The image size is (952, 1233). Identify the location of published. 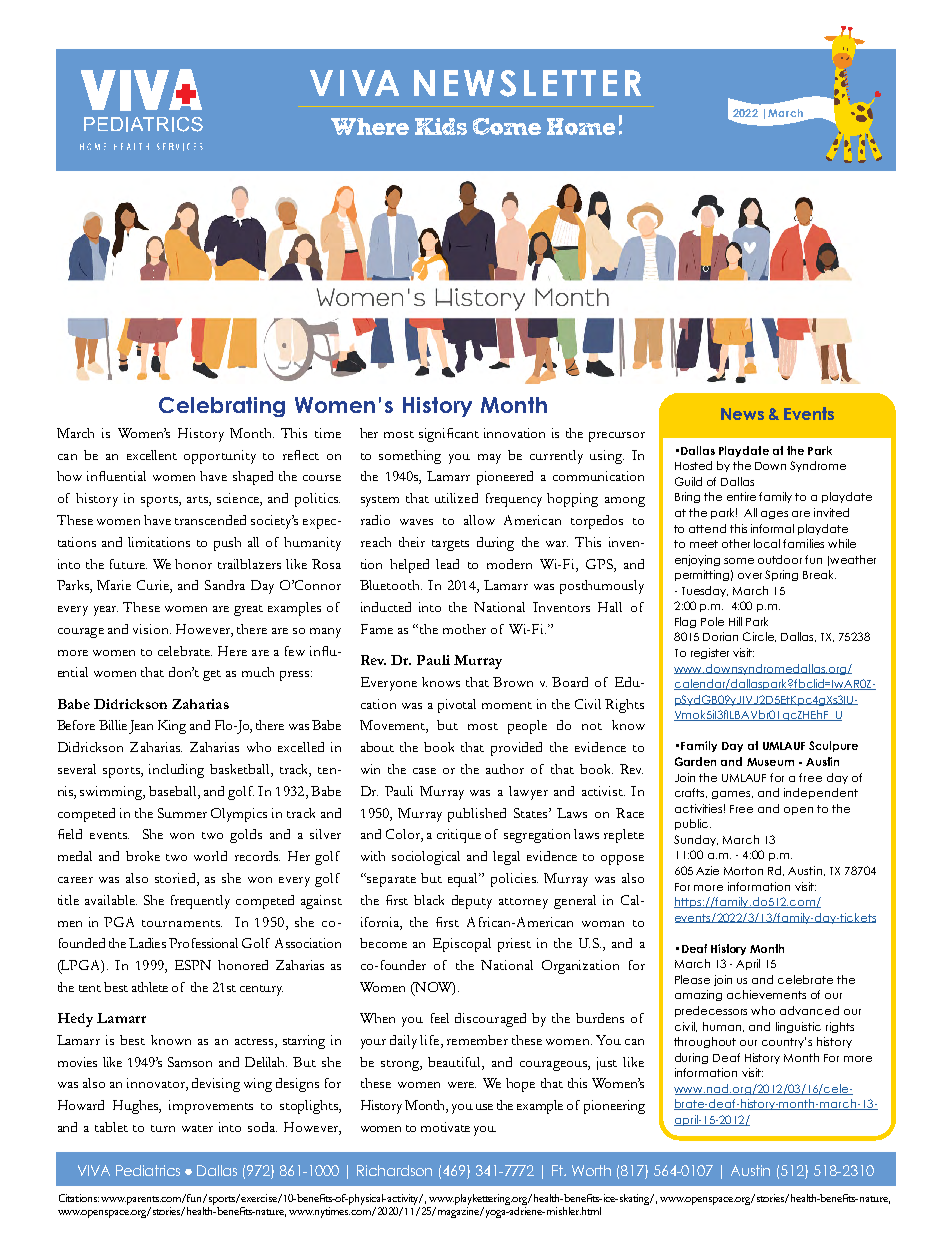
(477, 815).
